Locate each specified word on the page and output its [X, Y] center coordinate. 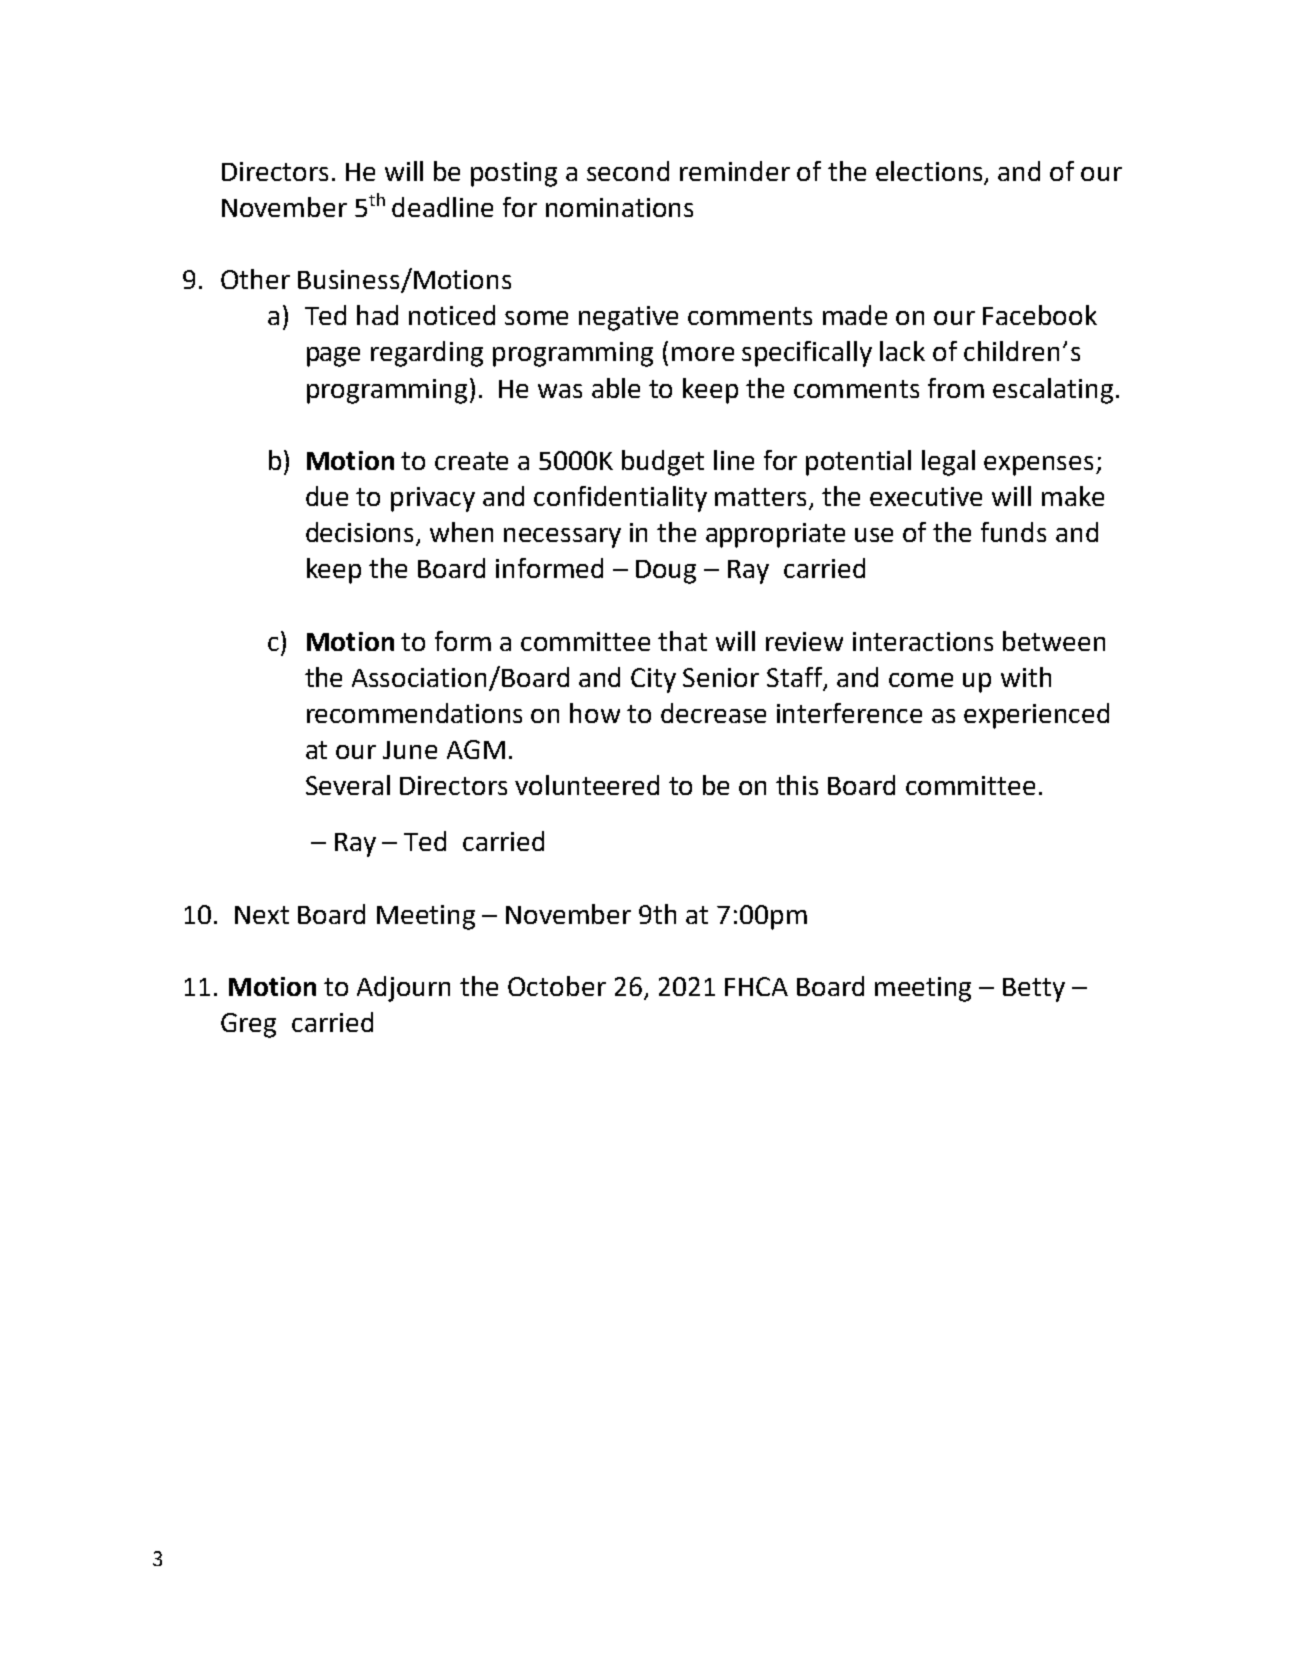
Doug [666, 572]
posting [514, 174]
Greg [248, 1025]
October [557, 986]
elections [929, 171]
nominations [619, 207]
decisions [361, 533]
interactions [923, 641]
